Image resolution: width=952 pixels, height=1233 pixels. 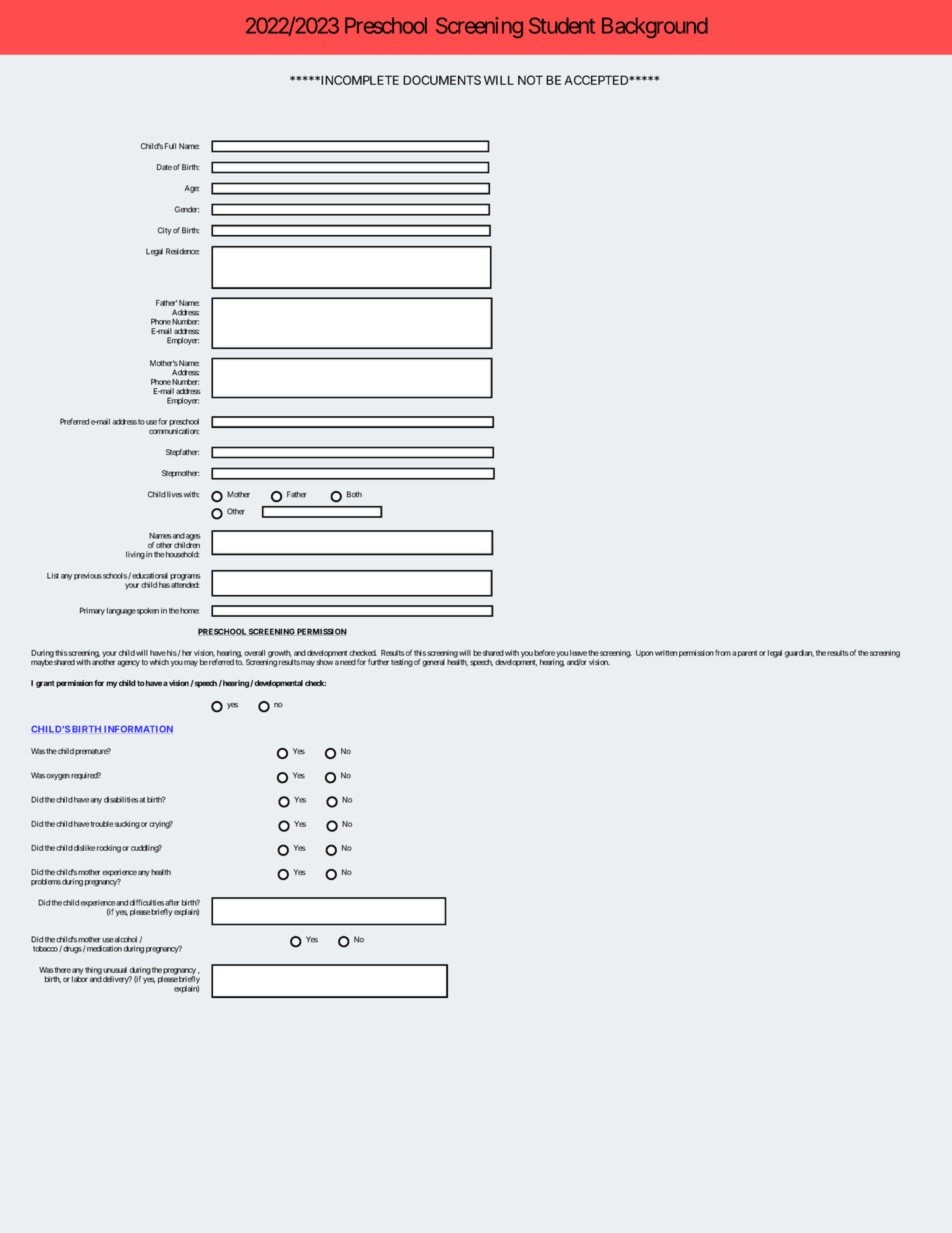 What do you see at coordinates (666, 653) in the screenshot?
I see `written` at bounding box center [666, 653].
